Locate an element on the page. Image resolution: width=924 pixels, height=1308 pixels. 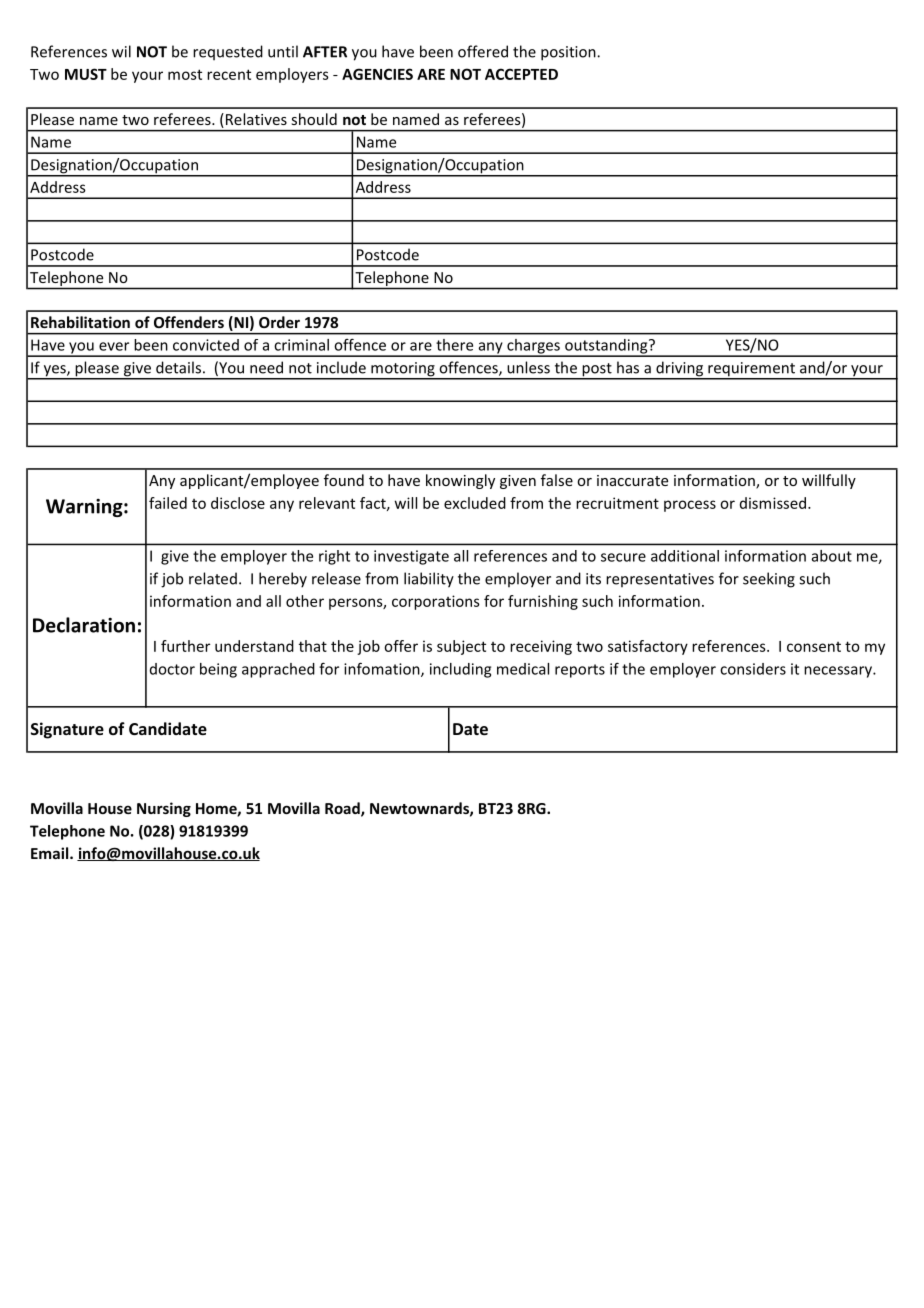
most is located at coordinates (185, 74).
